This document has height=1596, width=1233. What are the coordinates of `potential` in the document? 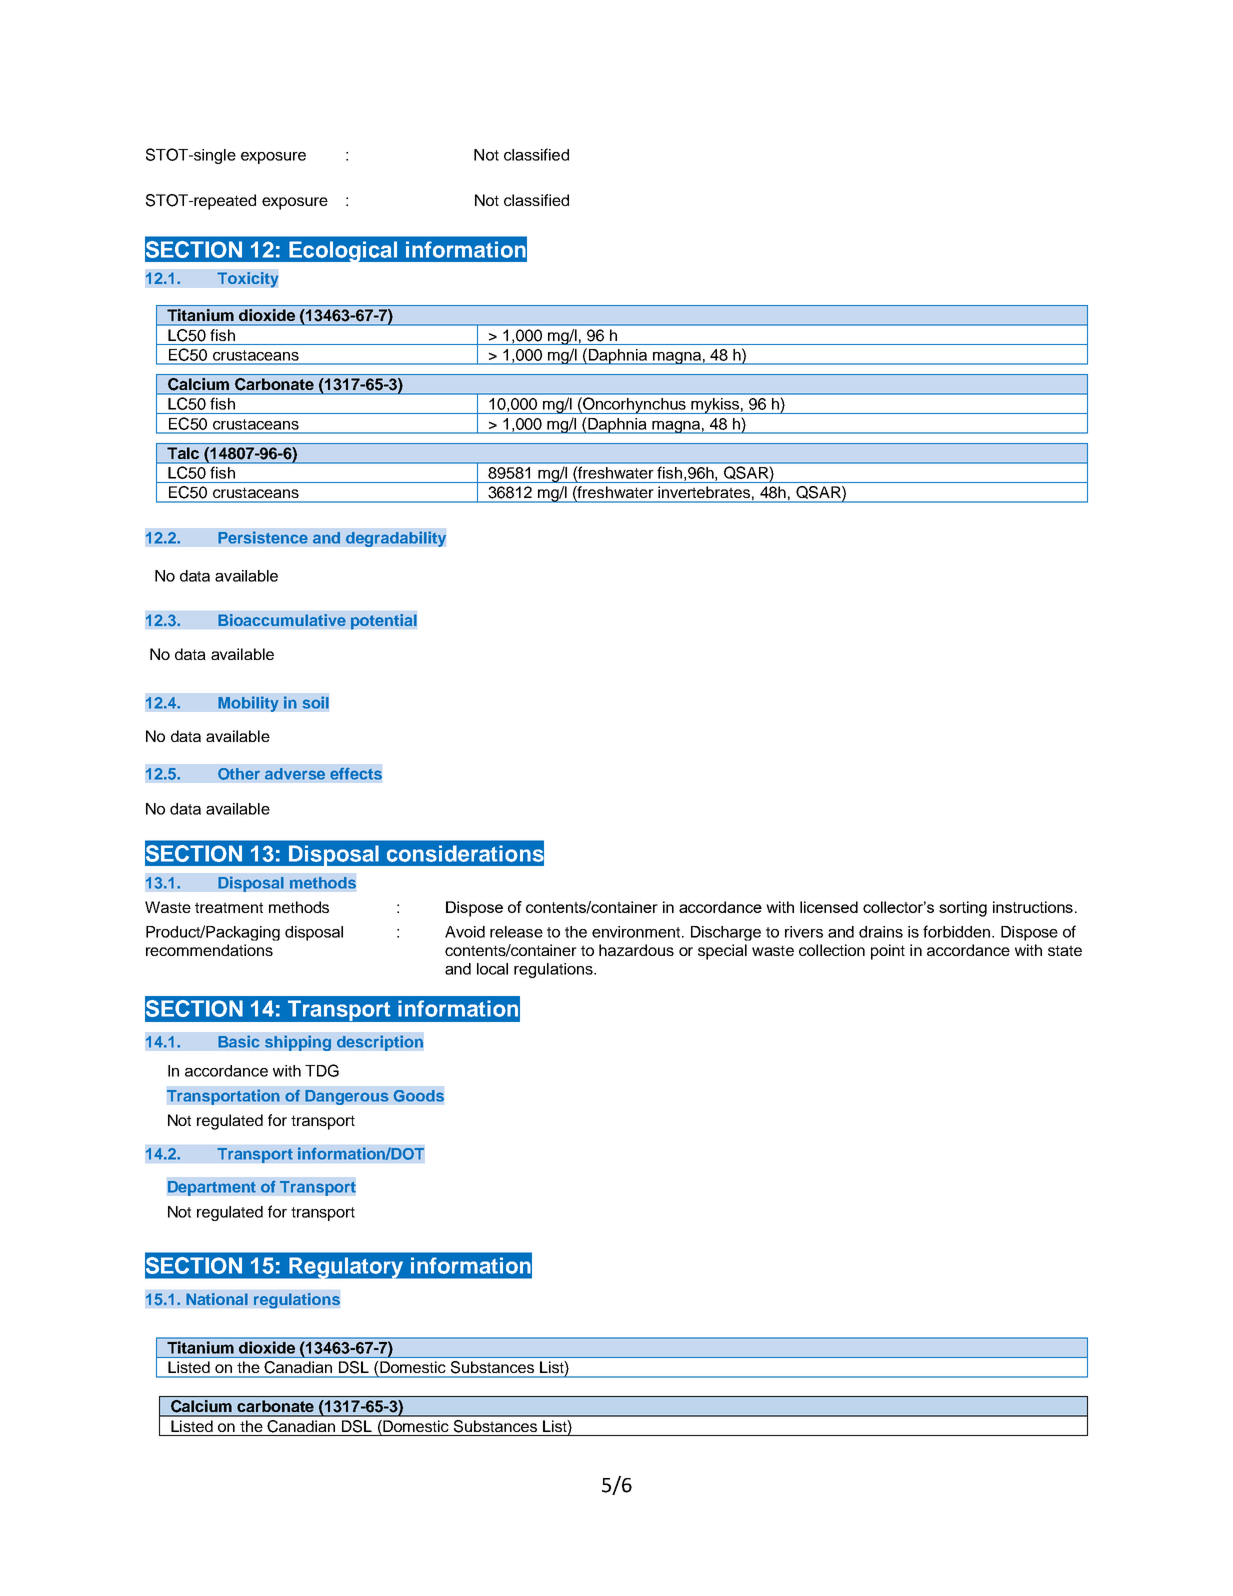 It's located at (384, 622).
